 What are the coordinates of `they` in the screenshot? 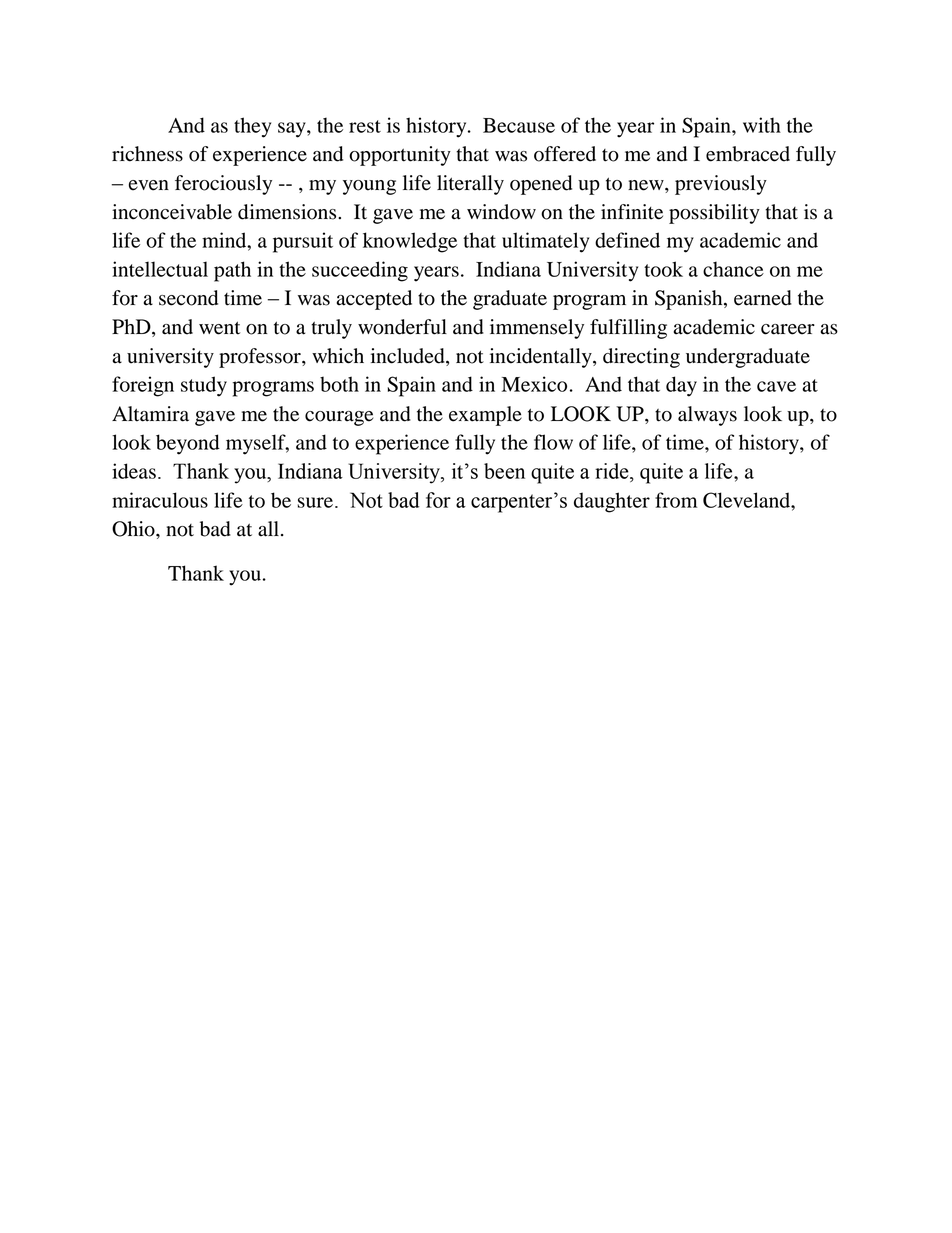 It's located at (252, 127).
